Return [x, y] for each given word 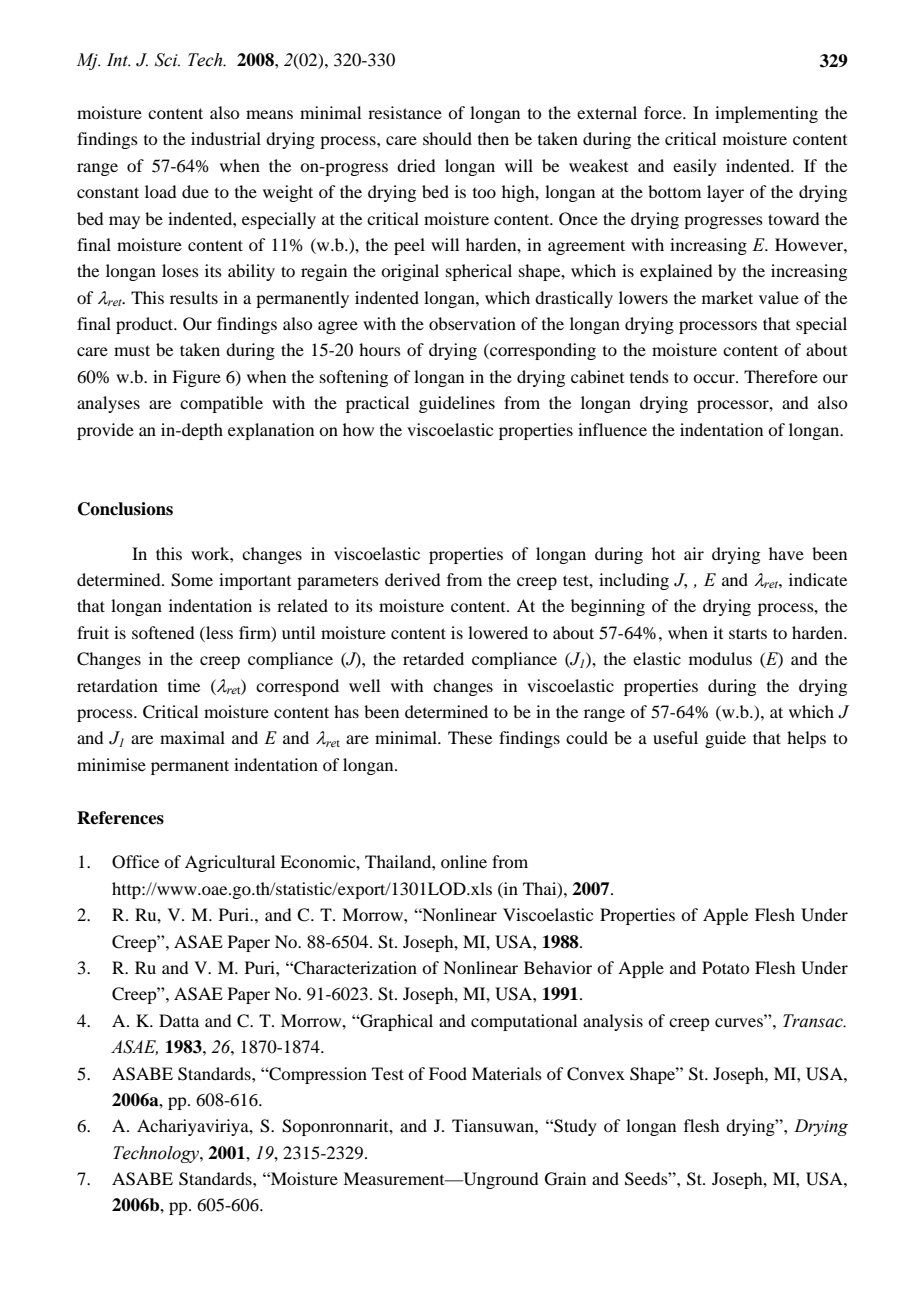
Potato [725, 967]
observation [472, 323]
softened [163, 632]
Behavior [558, 967]
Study [574, 1127]
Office [135, 862]
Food [448, 1073]
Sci [167, 60]
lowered [498, 632]
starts [748, 633]
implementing [766, 114]
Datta [179, 1020]
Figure [196, 378]
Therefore [781, 376]
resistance [405, 112]
